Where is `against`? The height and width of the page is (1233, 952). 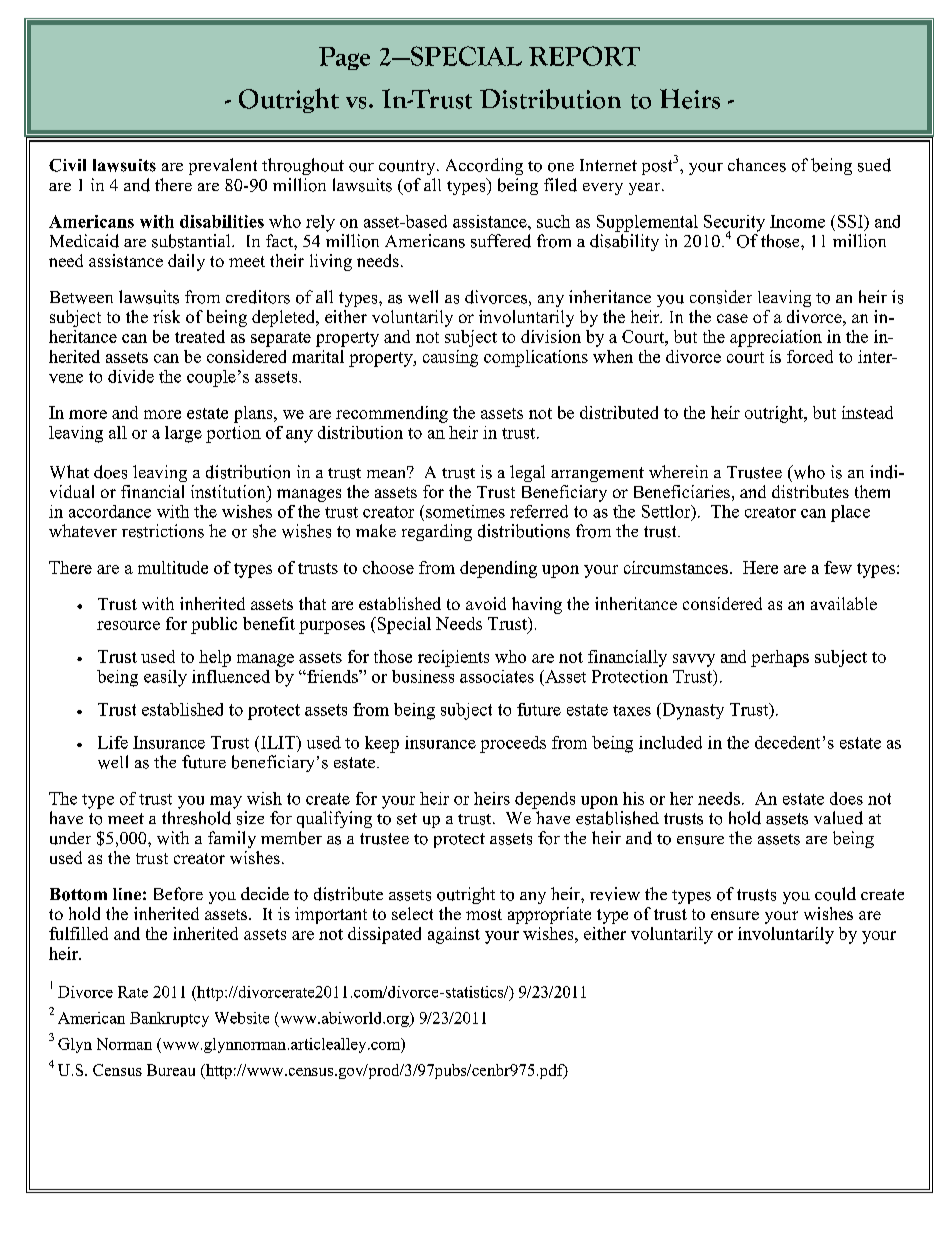
against is located at coordinates (454, 935).
